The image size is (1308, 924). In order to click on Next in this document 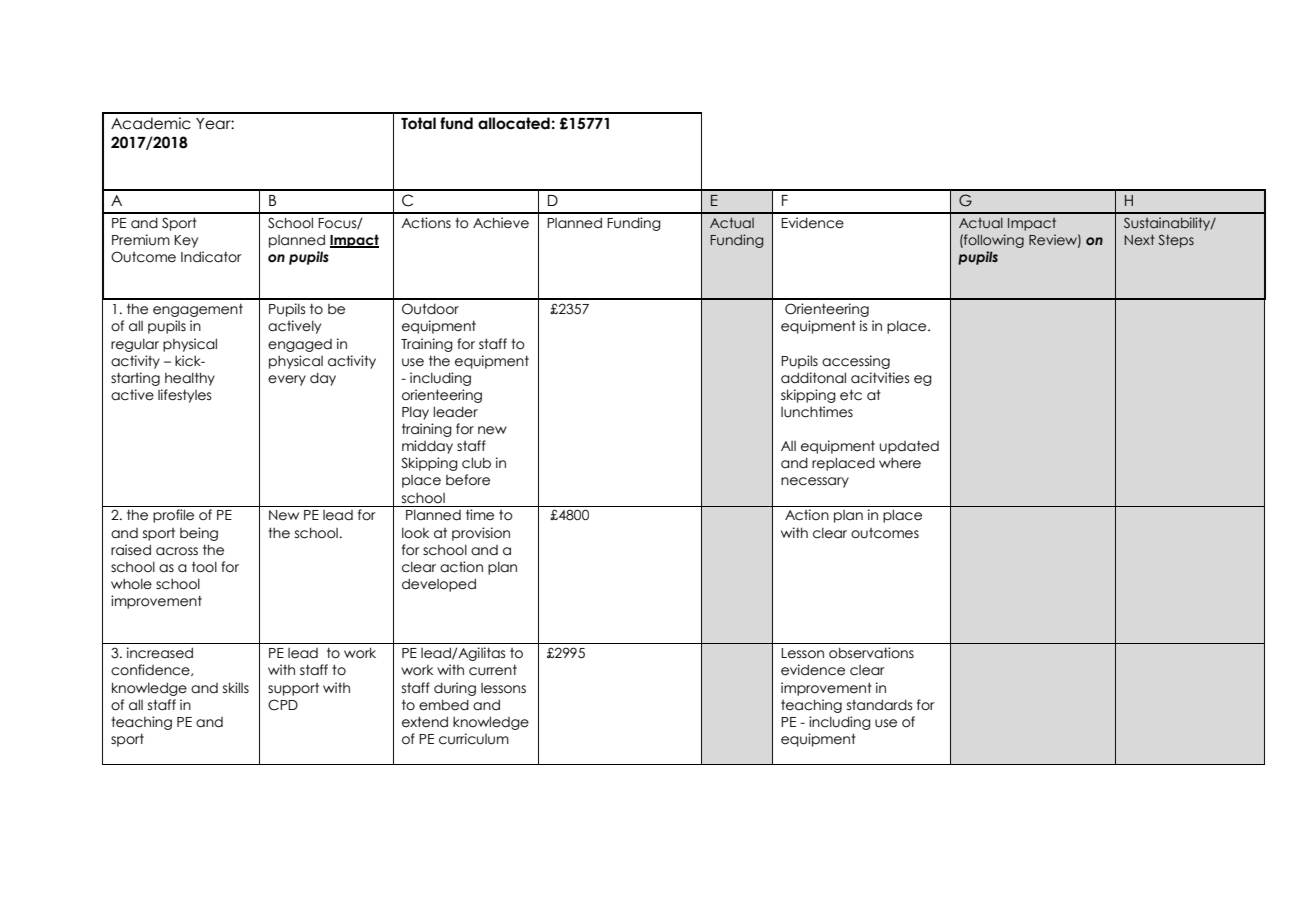, I will do `click(1139, 240)`.
